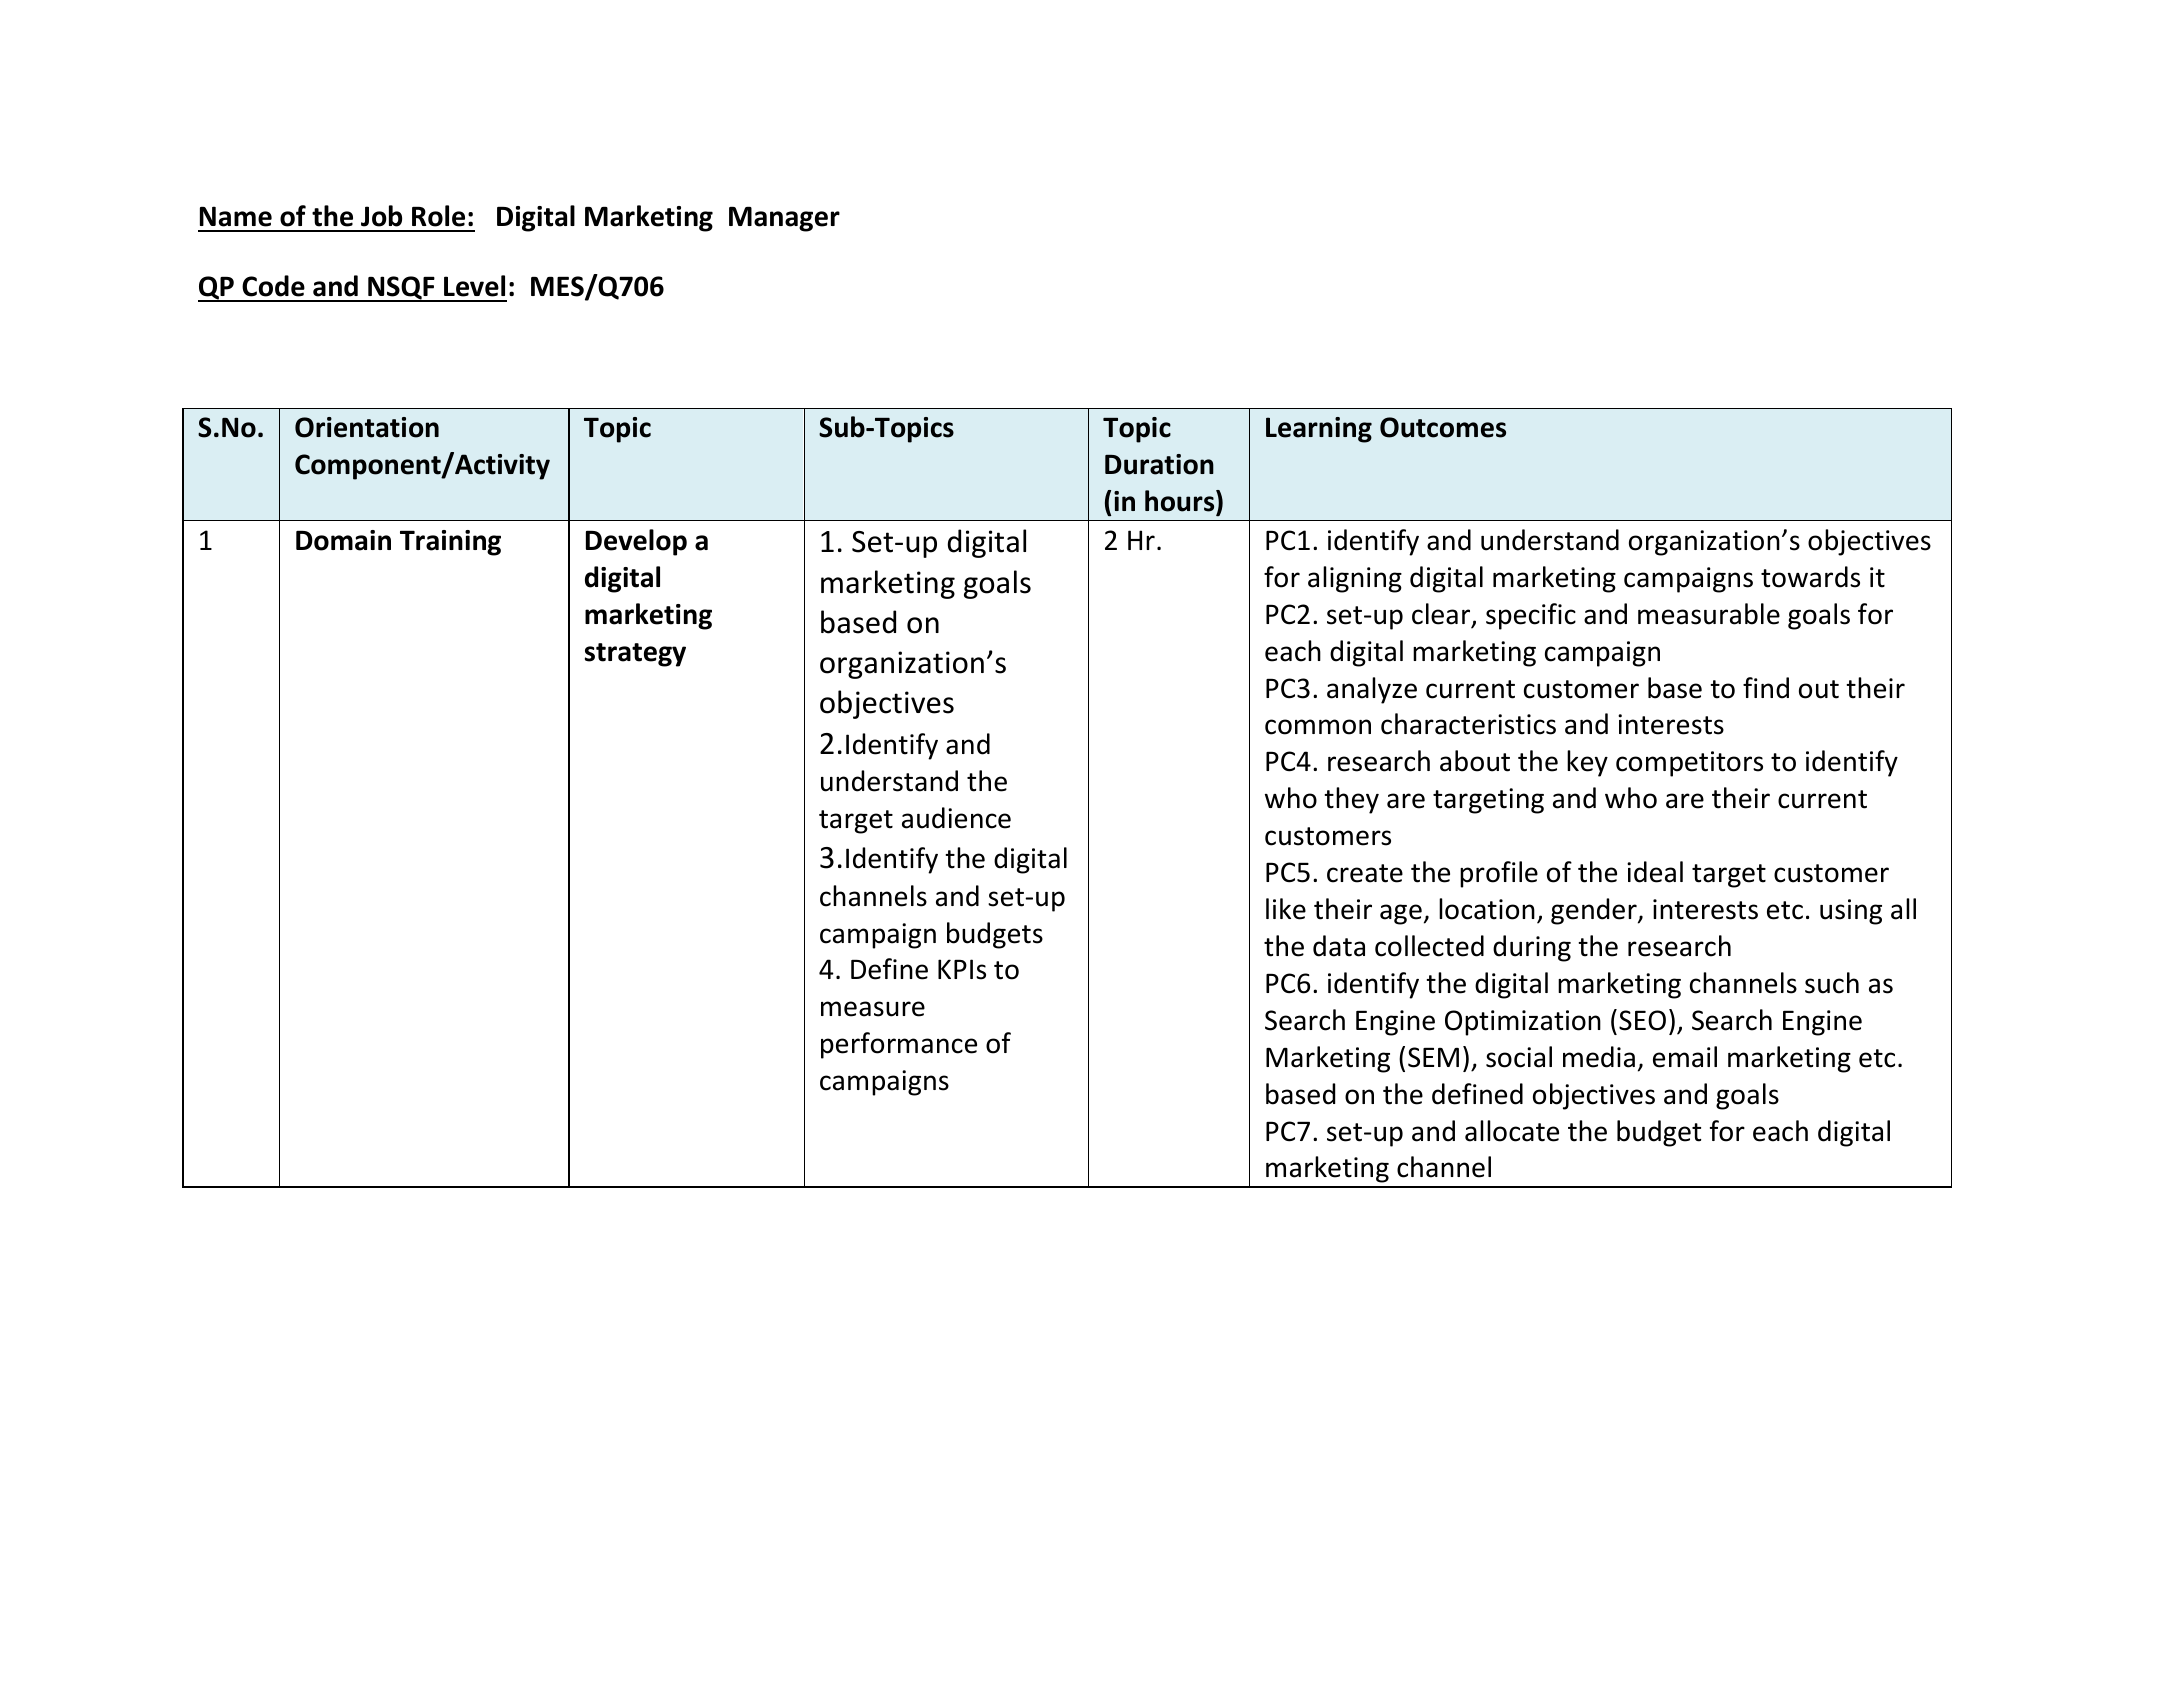 The width and height of the document is (2177, 1683). I want to click on Outcomes, so click(1443, 427).
